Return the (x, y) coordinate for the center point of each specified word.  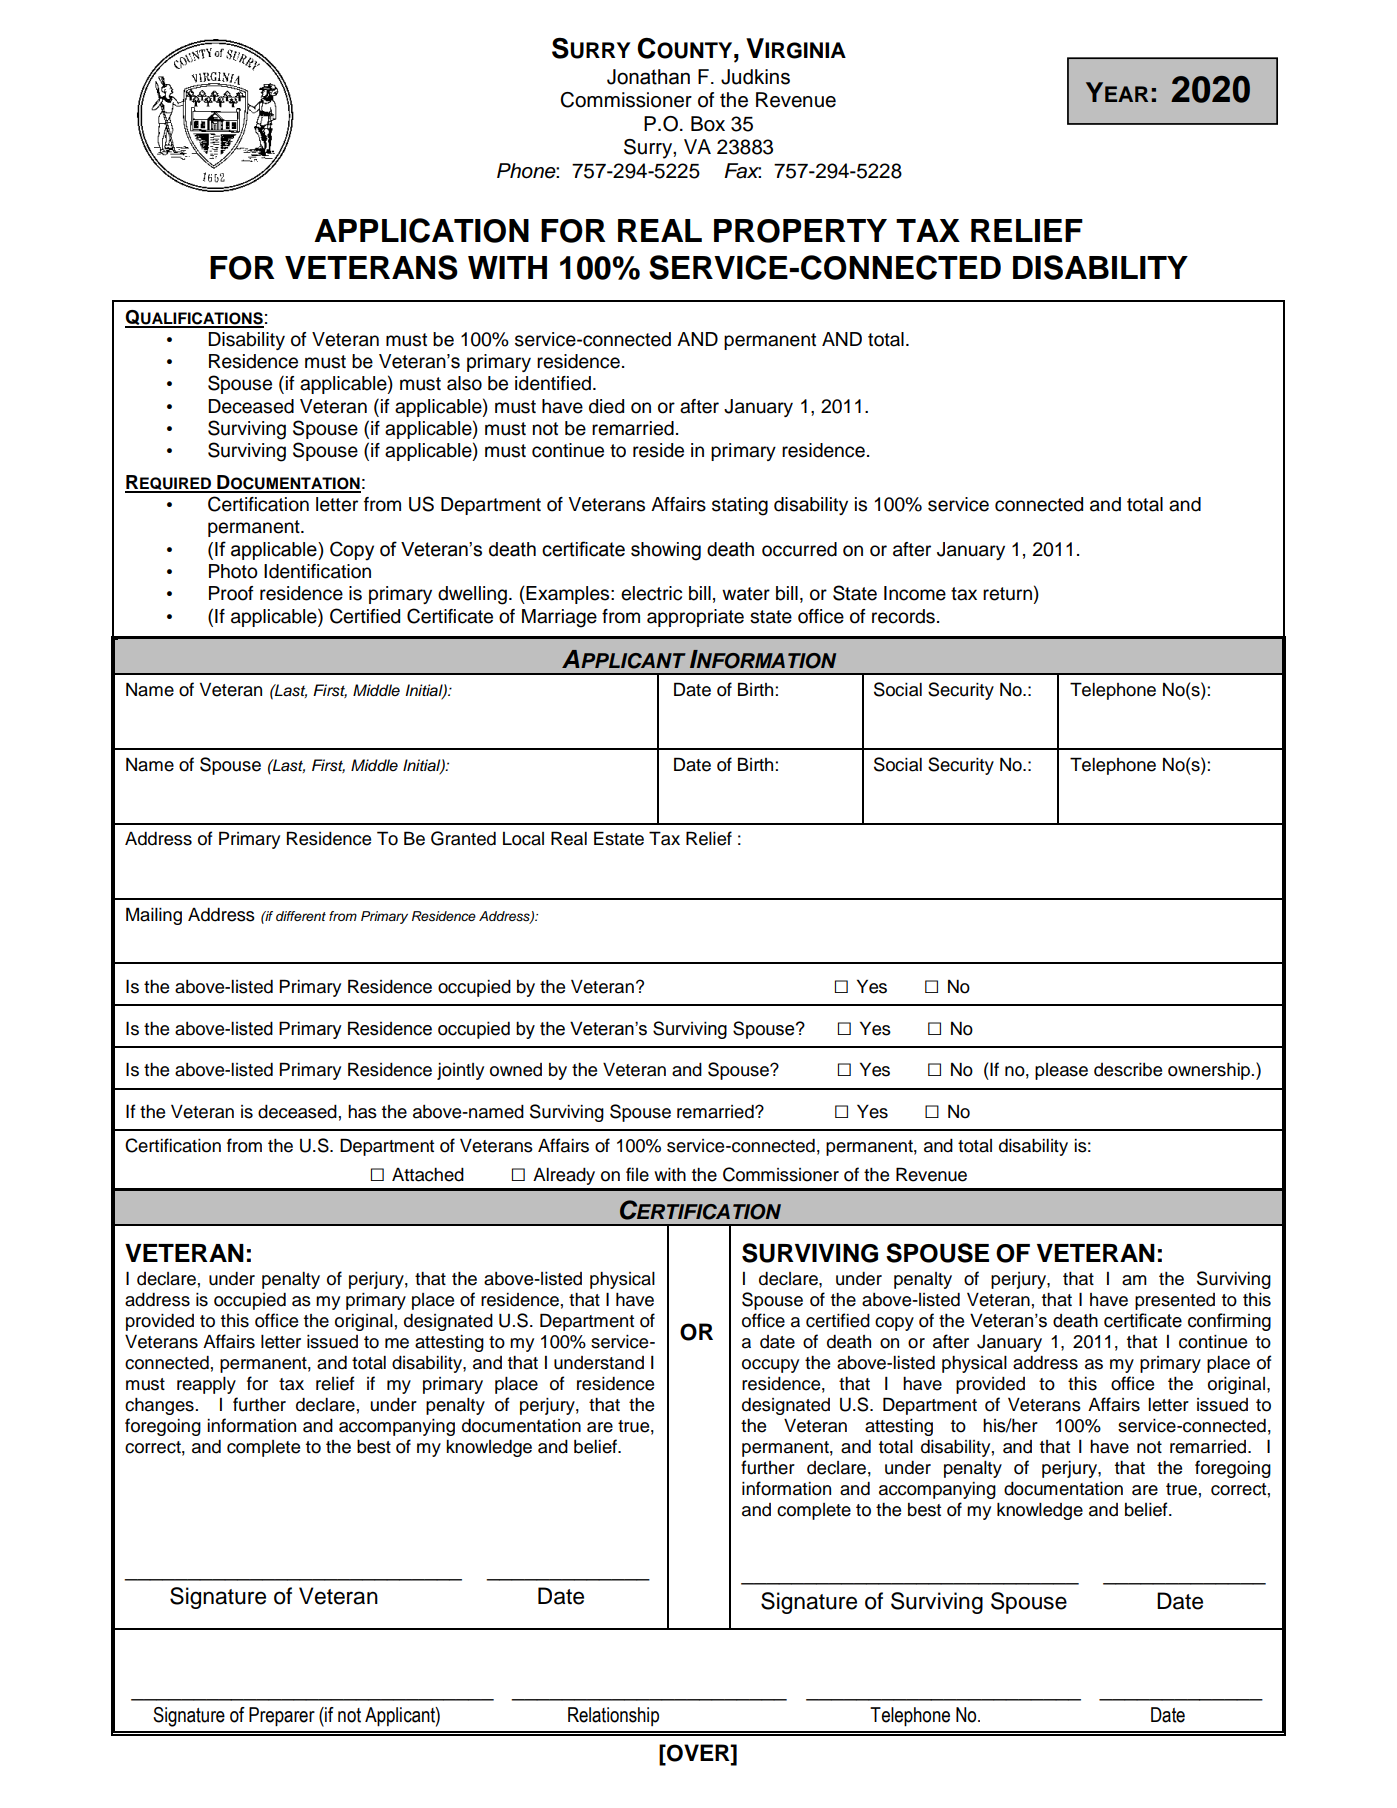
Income (915, 593)
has (362, 1112)
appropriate (695, 618)
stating (740, 506)
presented (1175, 1301)
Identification (317, 571)
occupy (770, 1366)
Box (708, 124)
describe (1128, 1070)
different (301, 916)
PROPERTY (800, 231)
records (903, 616)
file (637, 1174)
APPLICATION (421, 230)
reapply (206, 1385)
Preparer (282, 1716)
